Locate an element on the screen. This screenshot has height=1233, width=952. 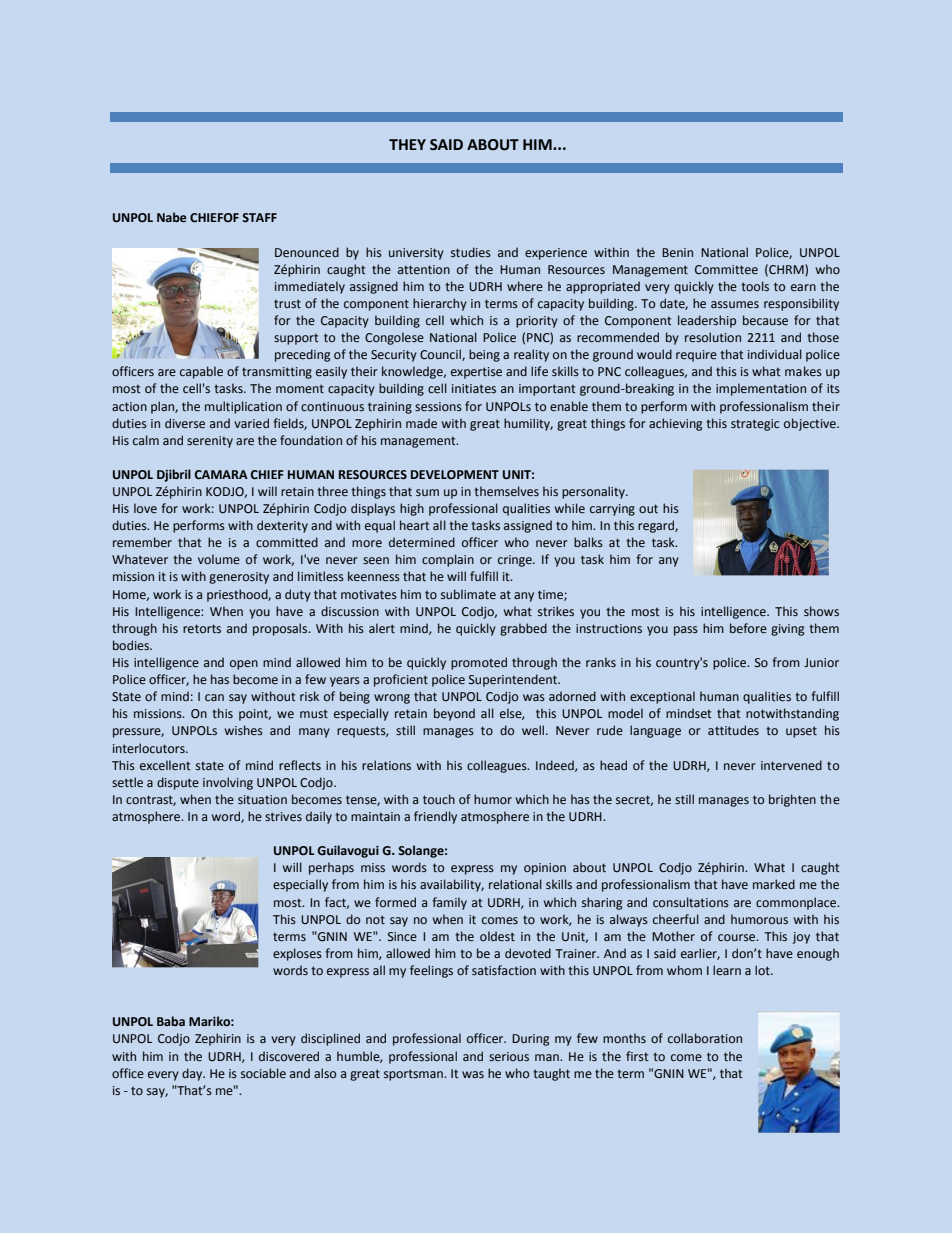
Benin is located at coordinates (677, 252).
